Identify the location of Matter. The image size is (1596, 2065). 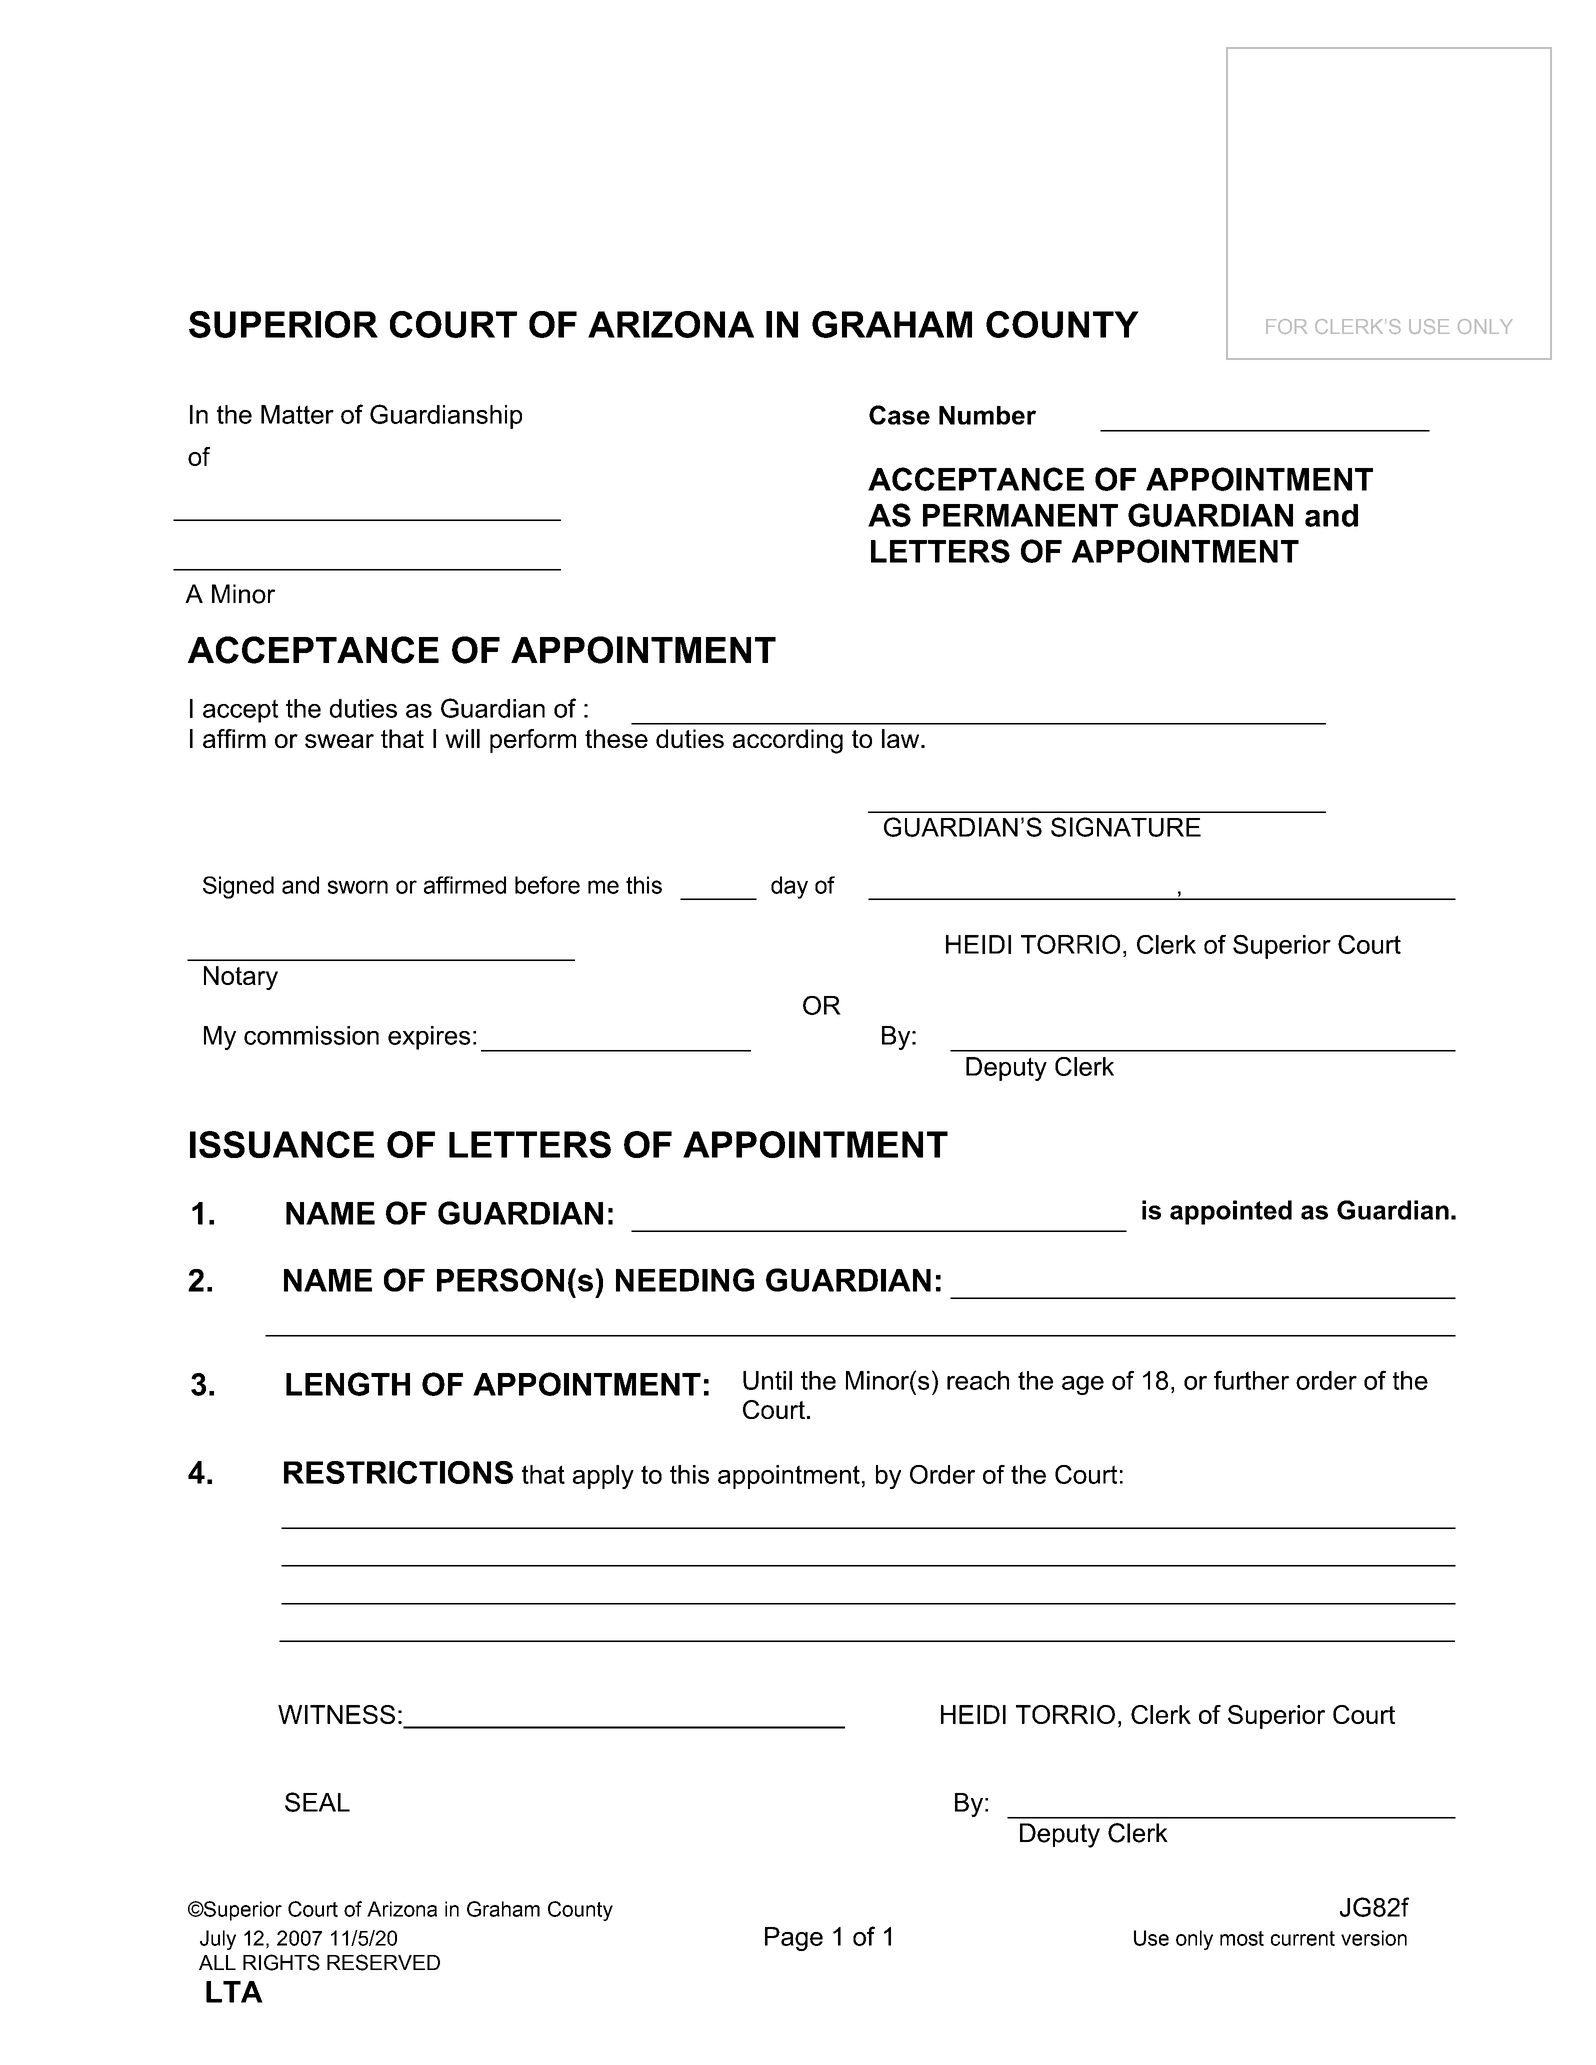
(297, 414).
